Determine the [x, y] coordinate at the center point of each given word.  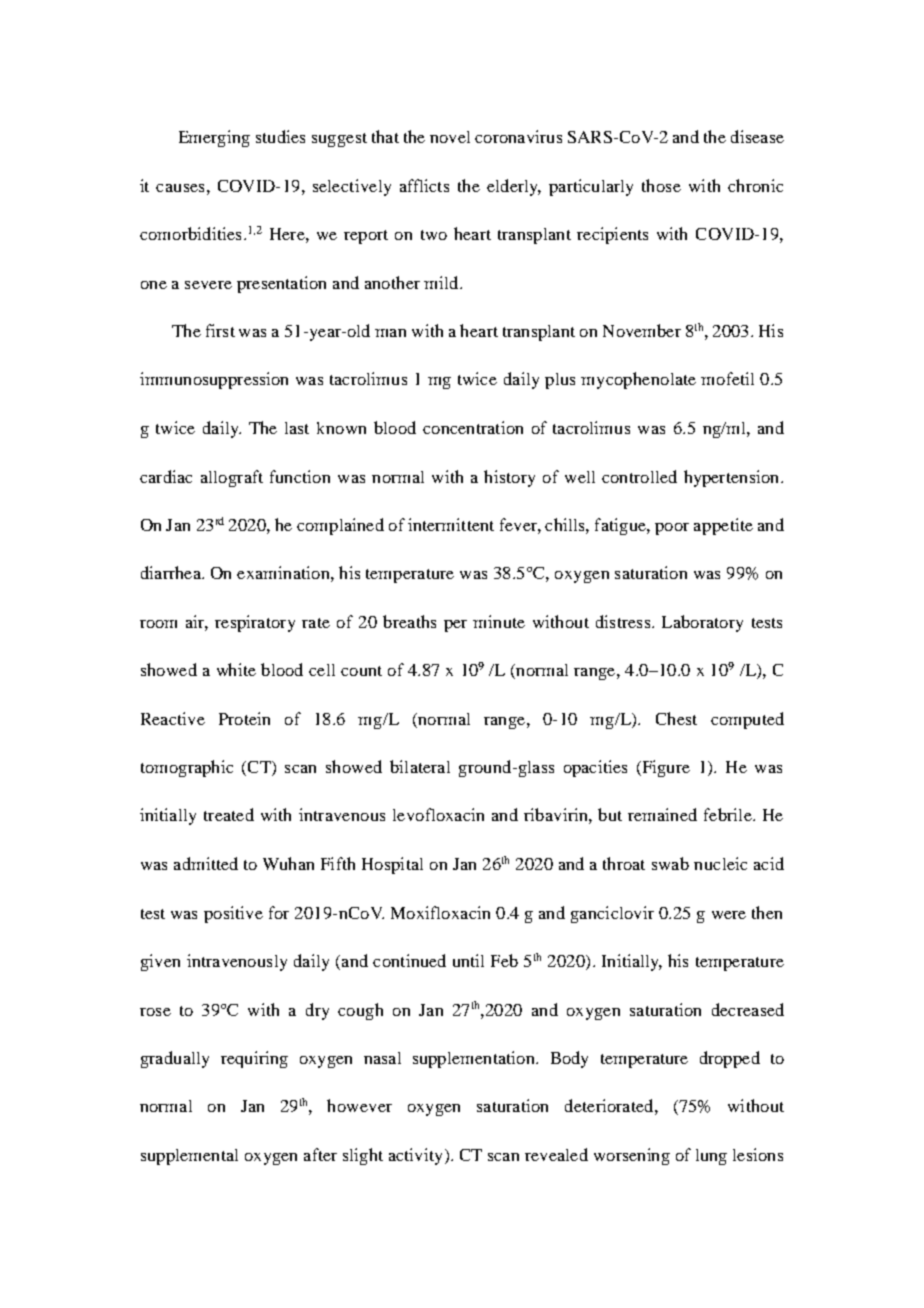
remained [662, 814]
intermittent [451, 524]
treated [229, 814]
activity [415, 1156]
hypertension [733, 478]
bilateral [420, 766]
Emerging [214, 138]
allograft [232, 478]
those [661, 185]
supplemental [189, 1157]
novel [450, 137]
